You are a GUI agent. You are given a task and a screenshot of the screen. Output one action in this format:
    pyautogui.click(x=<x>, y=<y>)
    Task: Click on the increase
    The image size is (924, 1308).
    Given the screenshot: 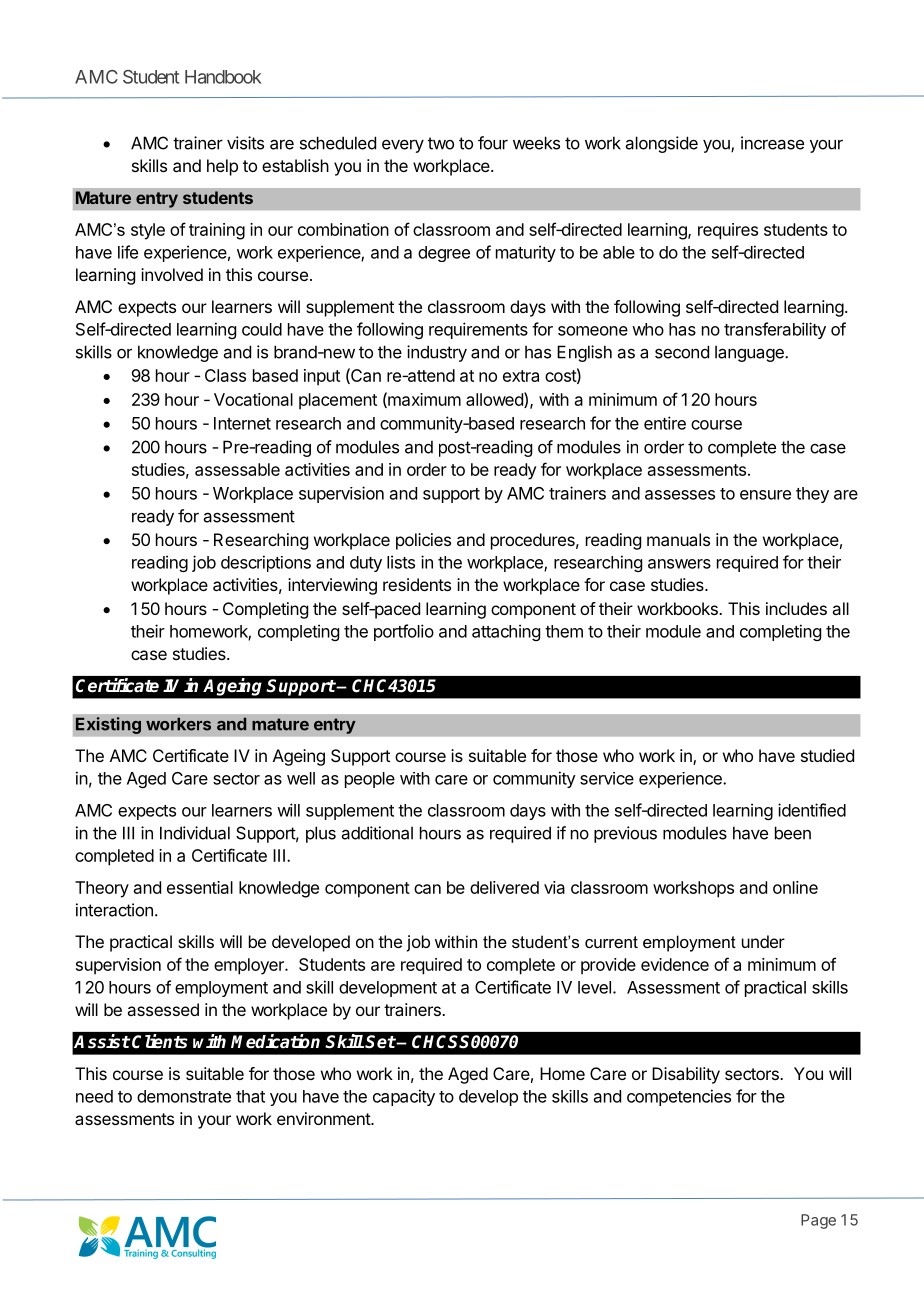 What is the action you would take?
    pyautogui.click(x=772, y=143)
